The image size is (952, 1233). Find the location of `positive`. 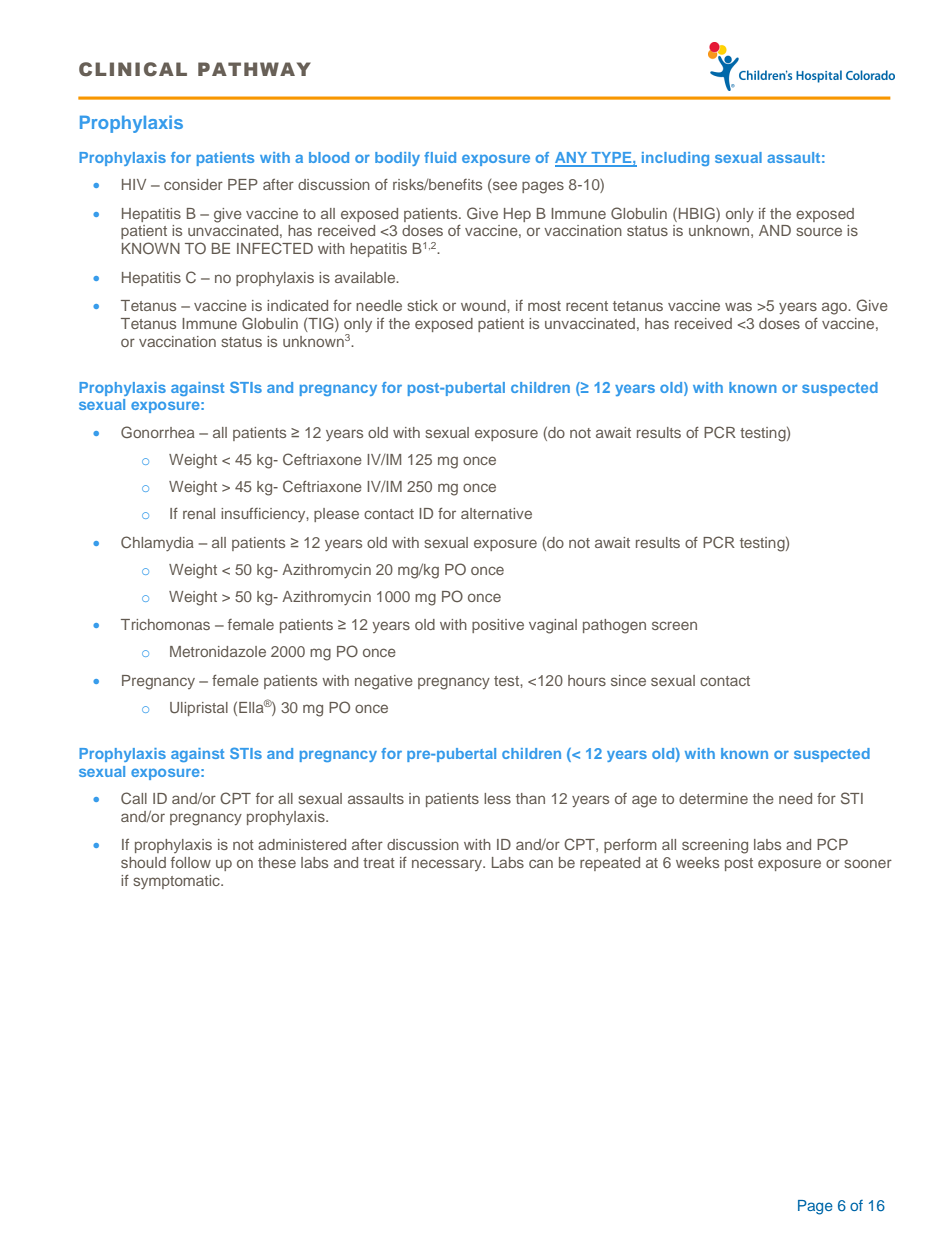

positive is located at coordinates (498, 626).
